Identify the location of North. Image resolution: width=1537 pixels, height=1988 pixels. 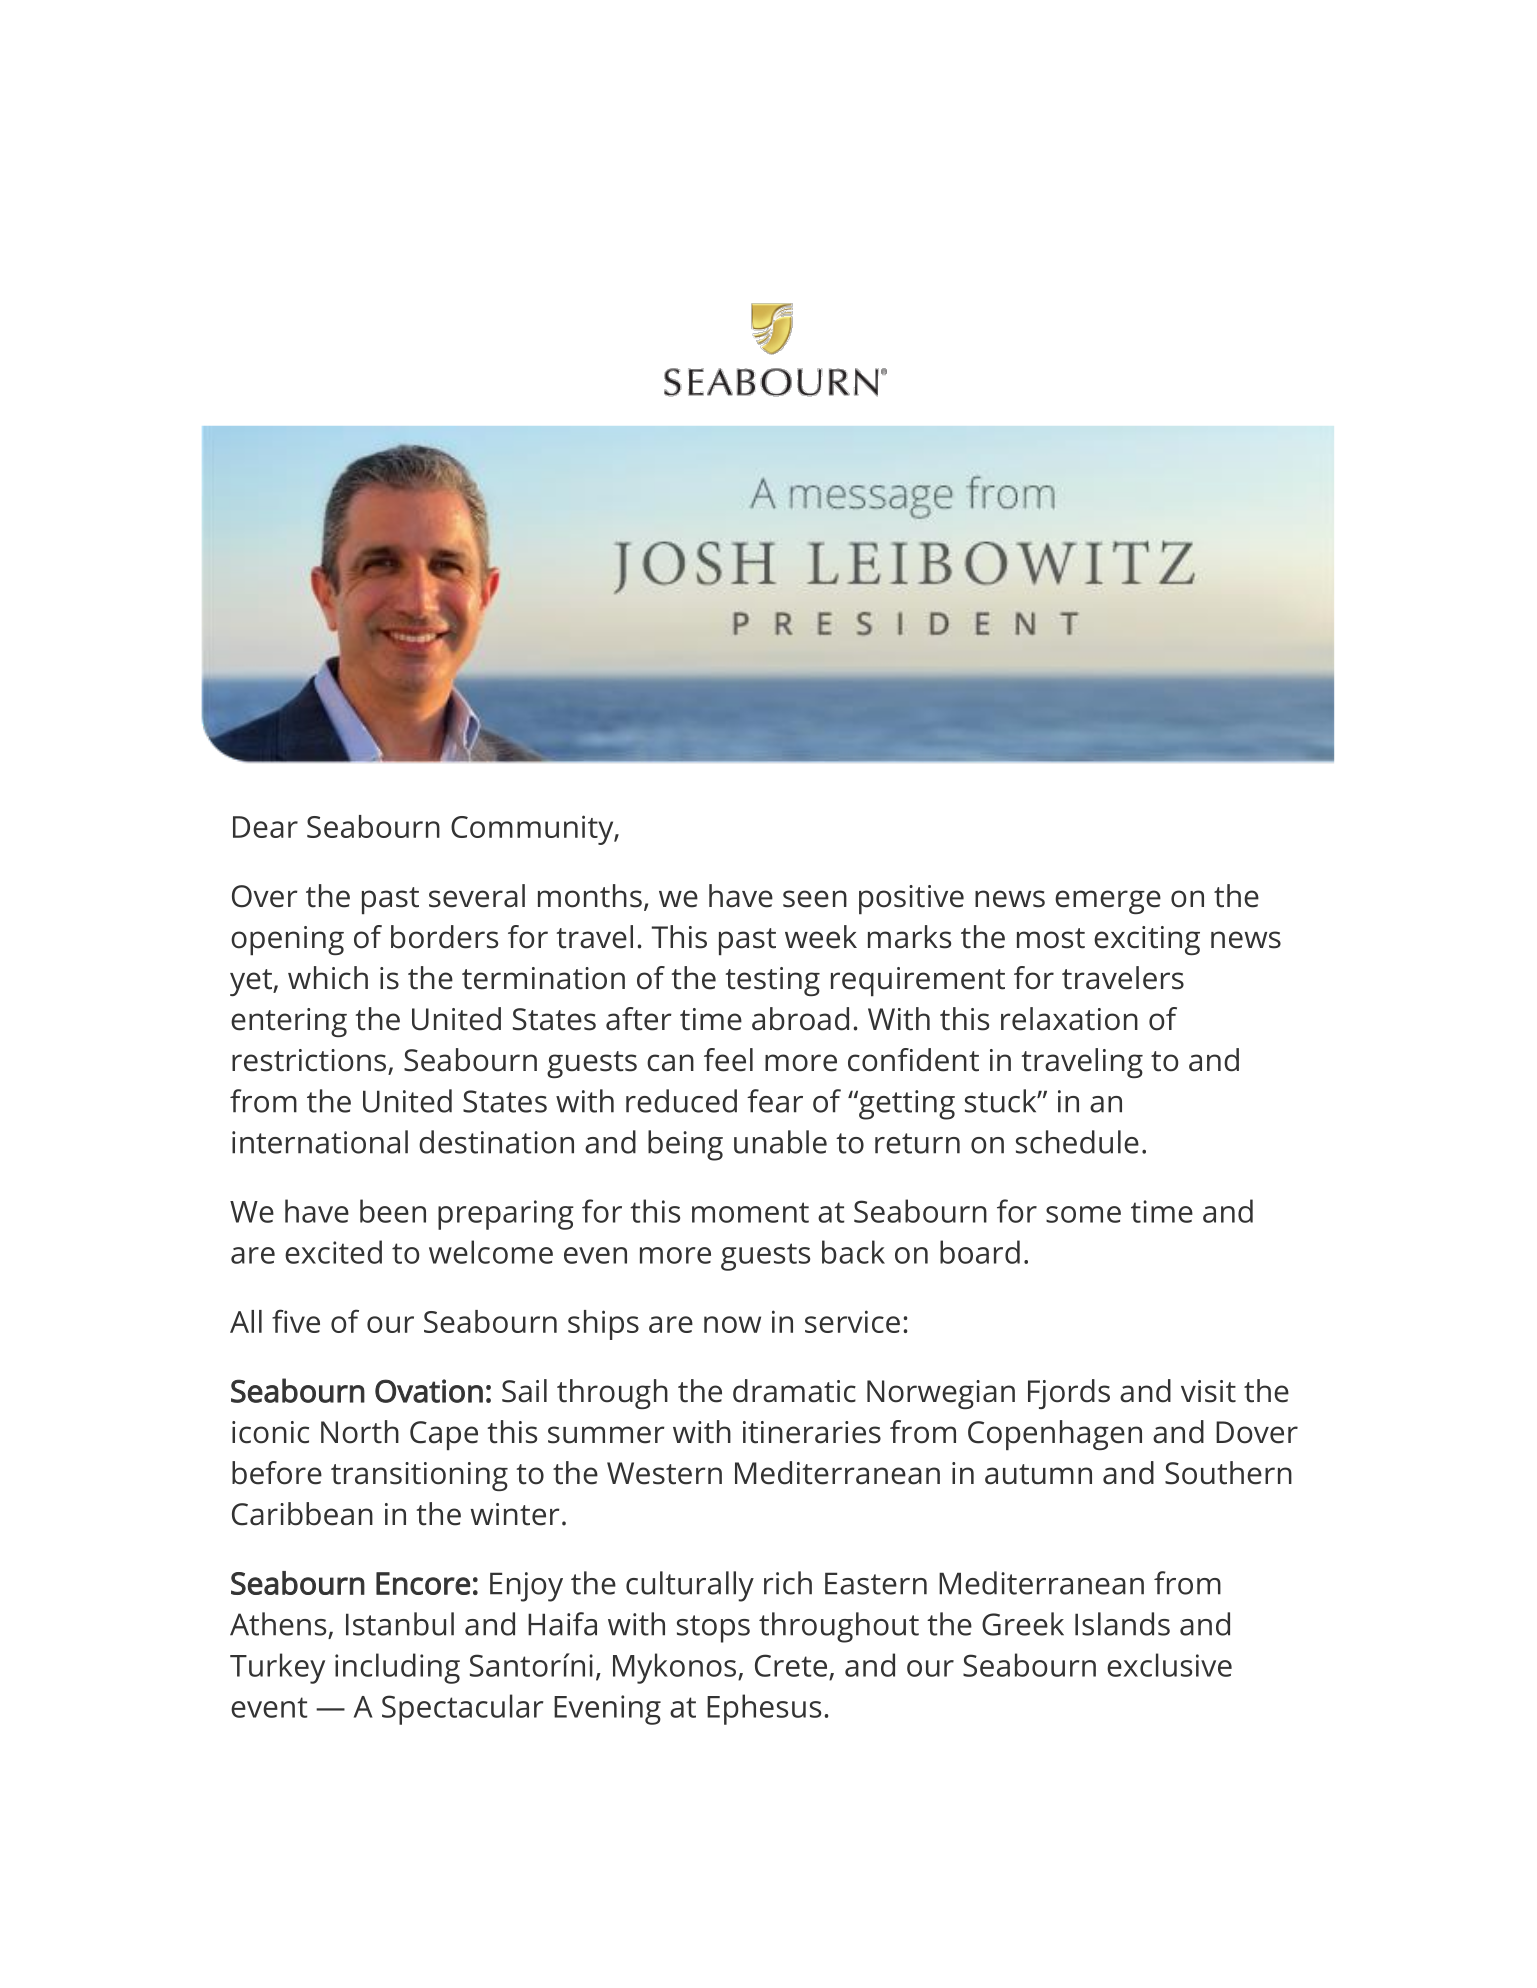
(360, 1432).
